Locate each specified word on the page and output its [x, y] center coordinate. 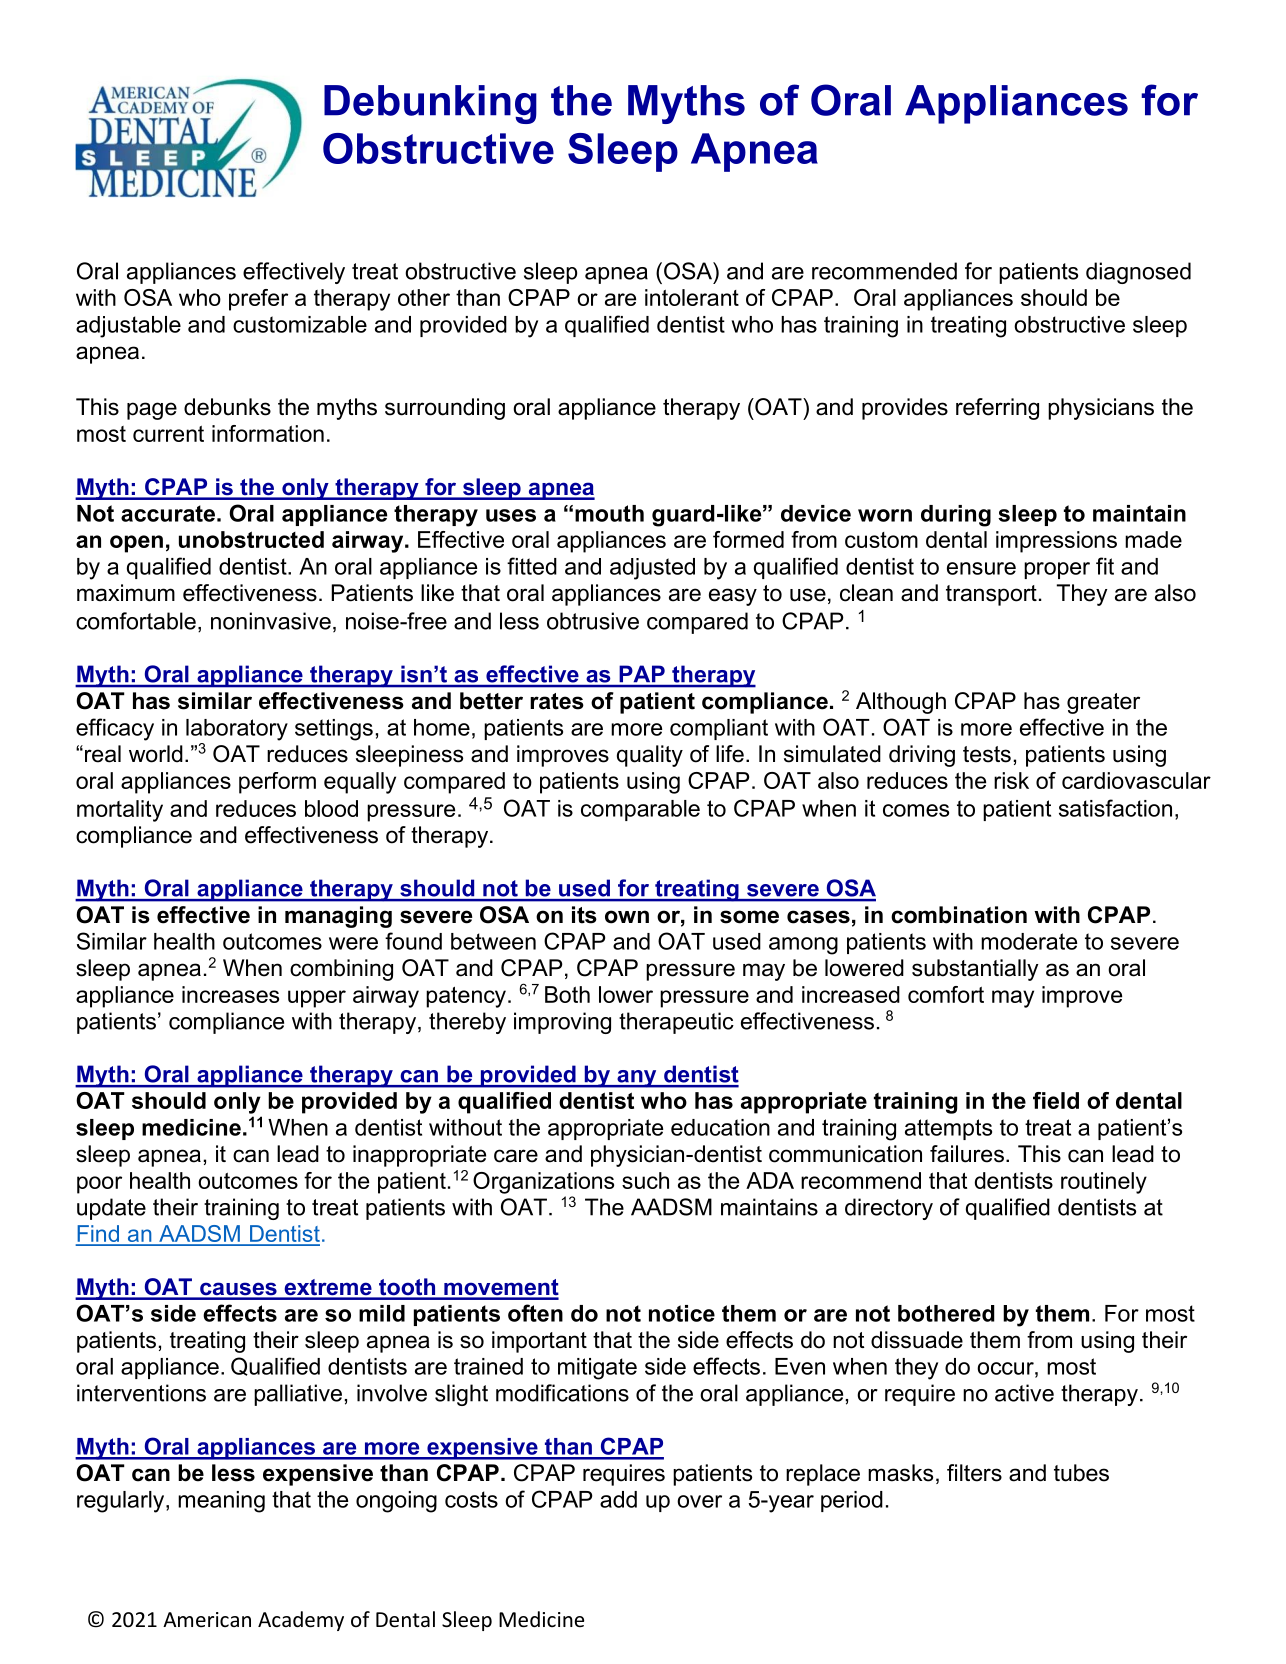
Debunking [430, 104]
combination [959, 915]
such [645, 1180]
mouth [609, 513]
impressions [1056, 542]
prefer [258, 300]
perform [277, 783]
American [207, 1619]
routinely [1104, 1183]
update [111, 1209]
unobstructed [251, 539]
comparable [640, 810]
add [618, 1499]
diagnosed [1138, 273]
